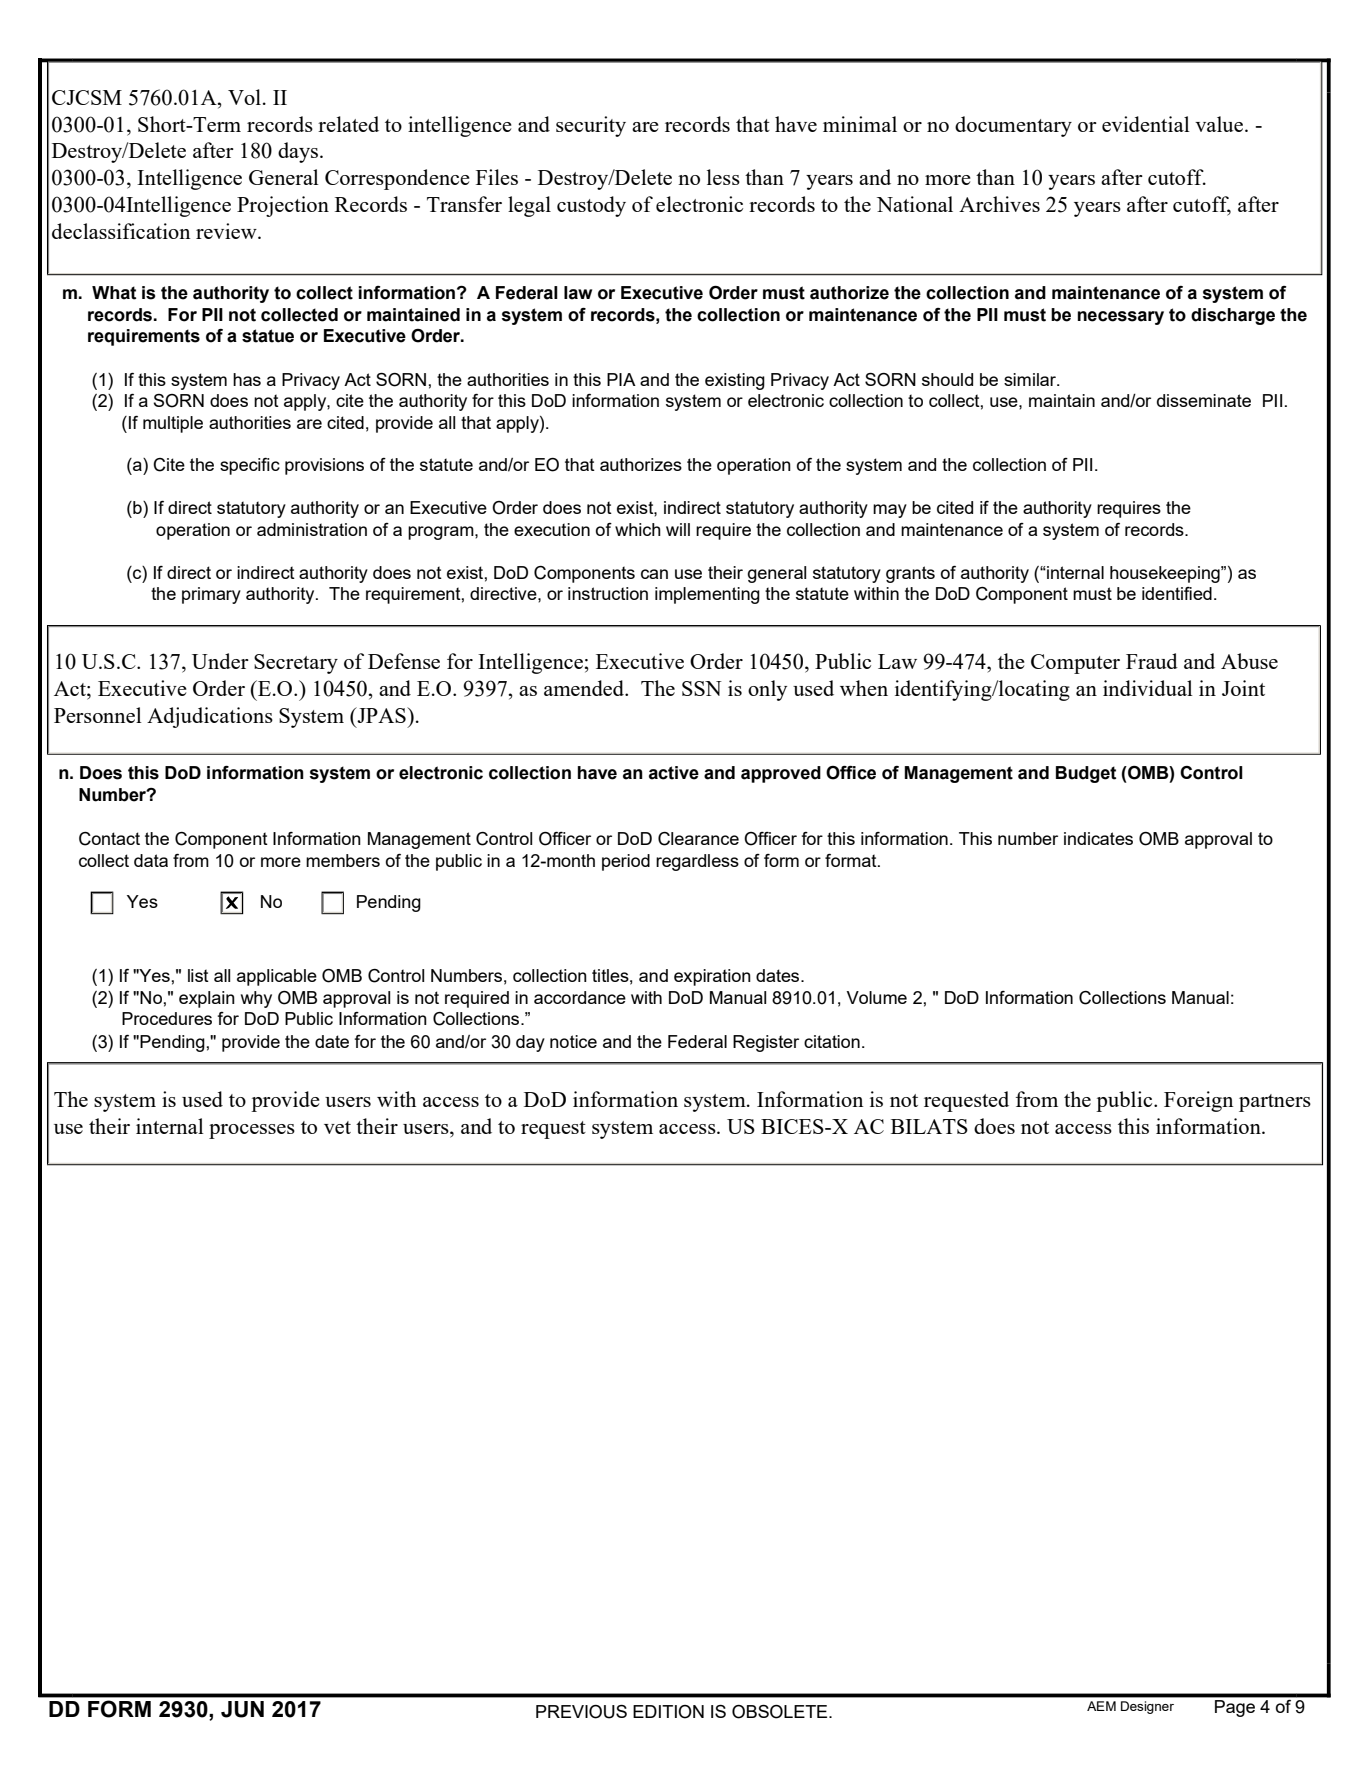  What do you see at coordinates (1147, 1707) in the screenshot?
I see `Designer` at bounding box center [1147, 1707].
